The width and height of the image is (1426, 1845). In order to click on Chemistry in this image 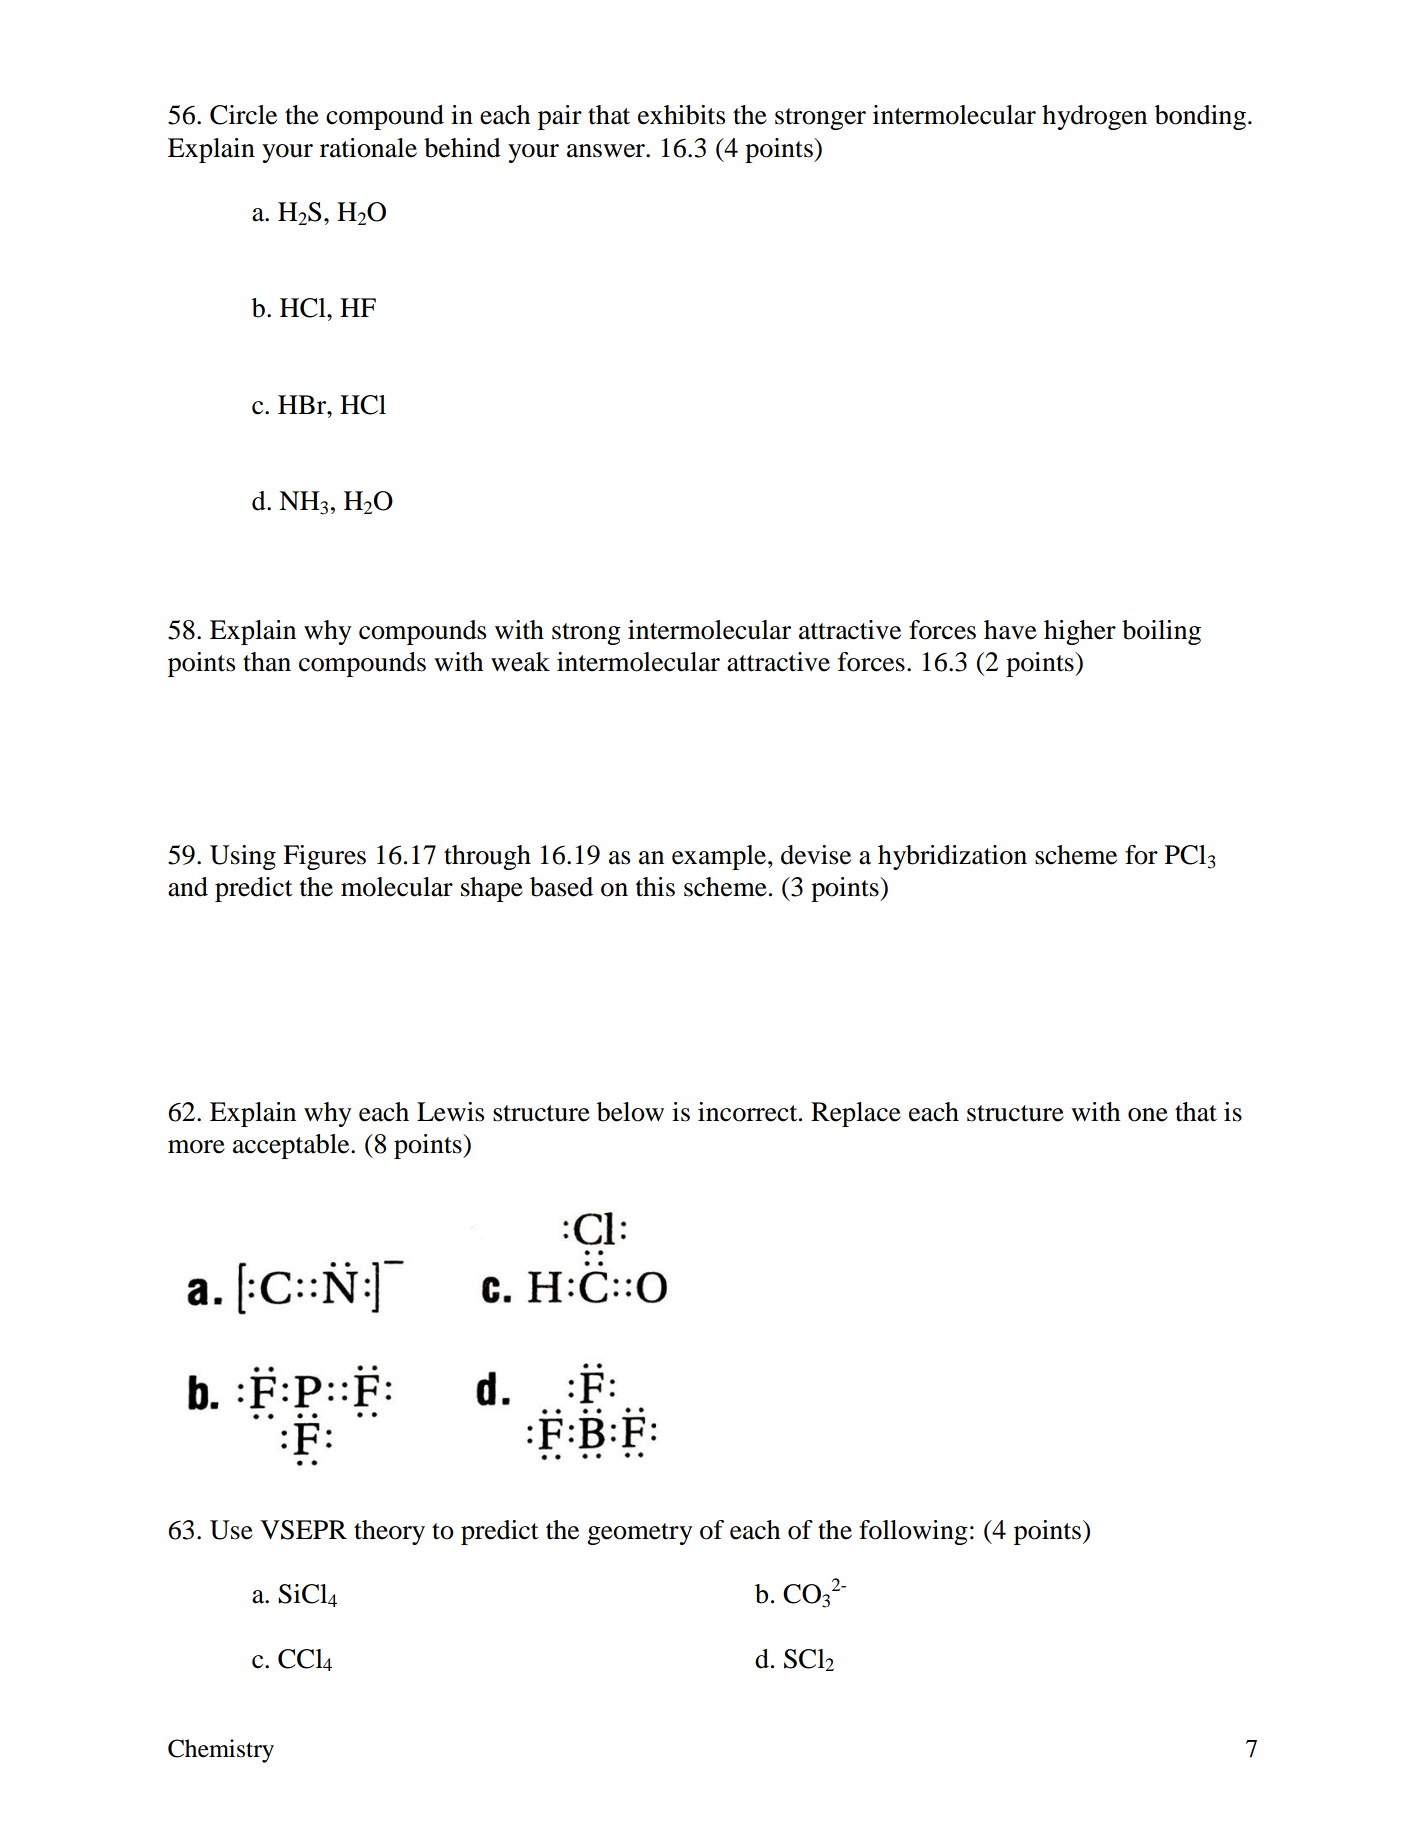, I will do `click(221, 1751)`.
